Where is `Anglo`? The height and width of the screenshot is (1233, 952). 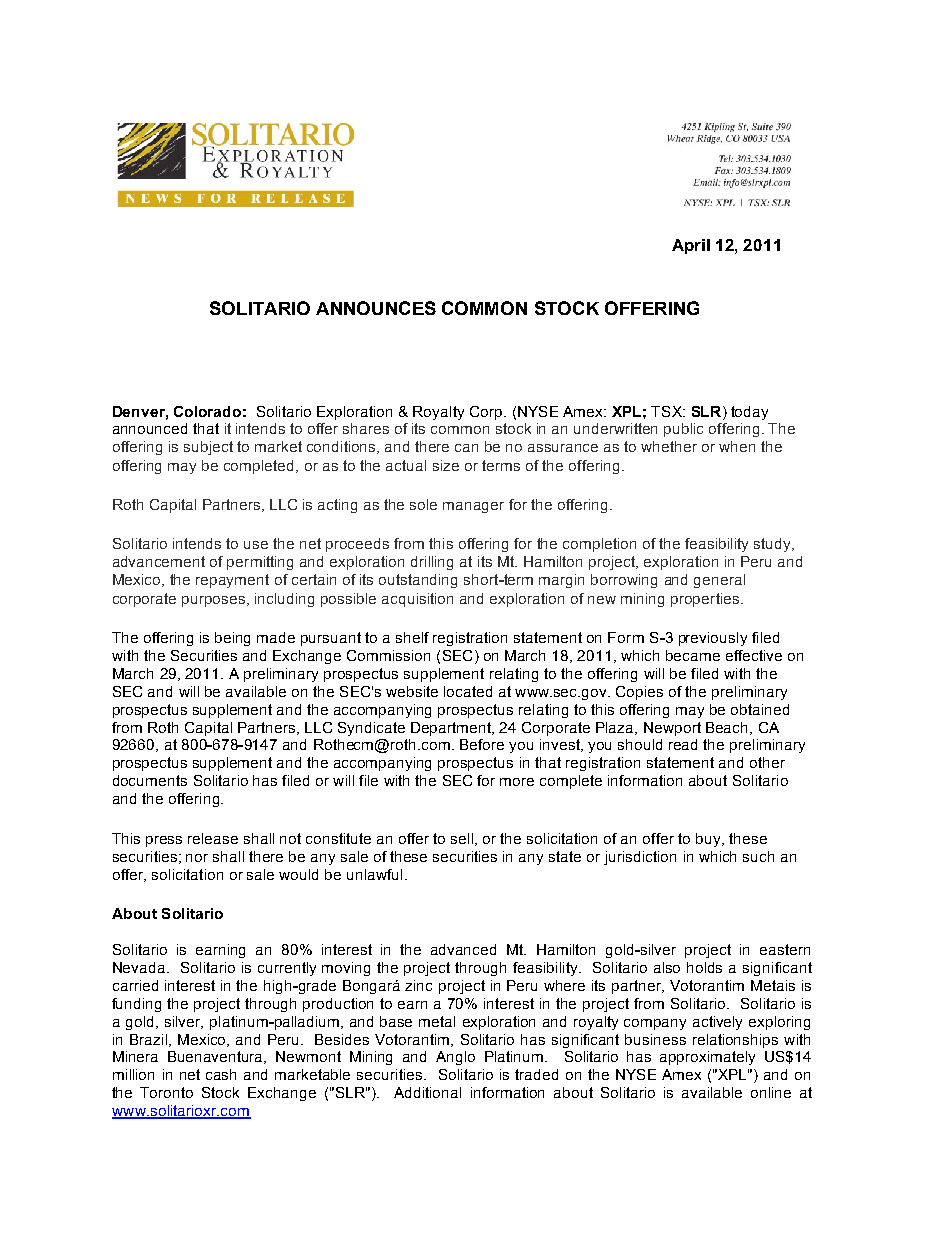 Anglo is located at coordinates (455, 1058).
